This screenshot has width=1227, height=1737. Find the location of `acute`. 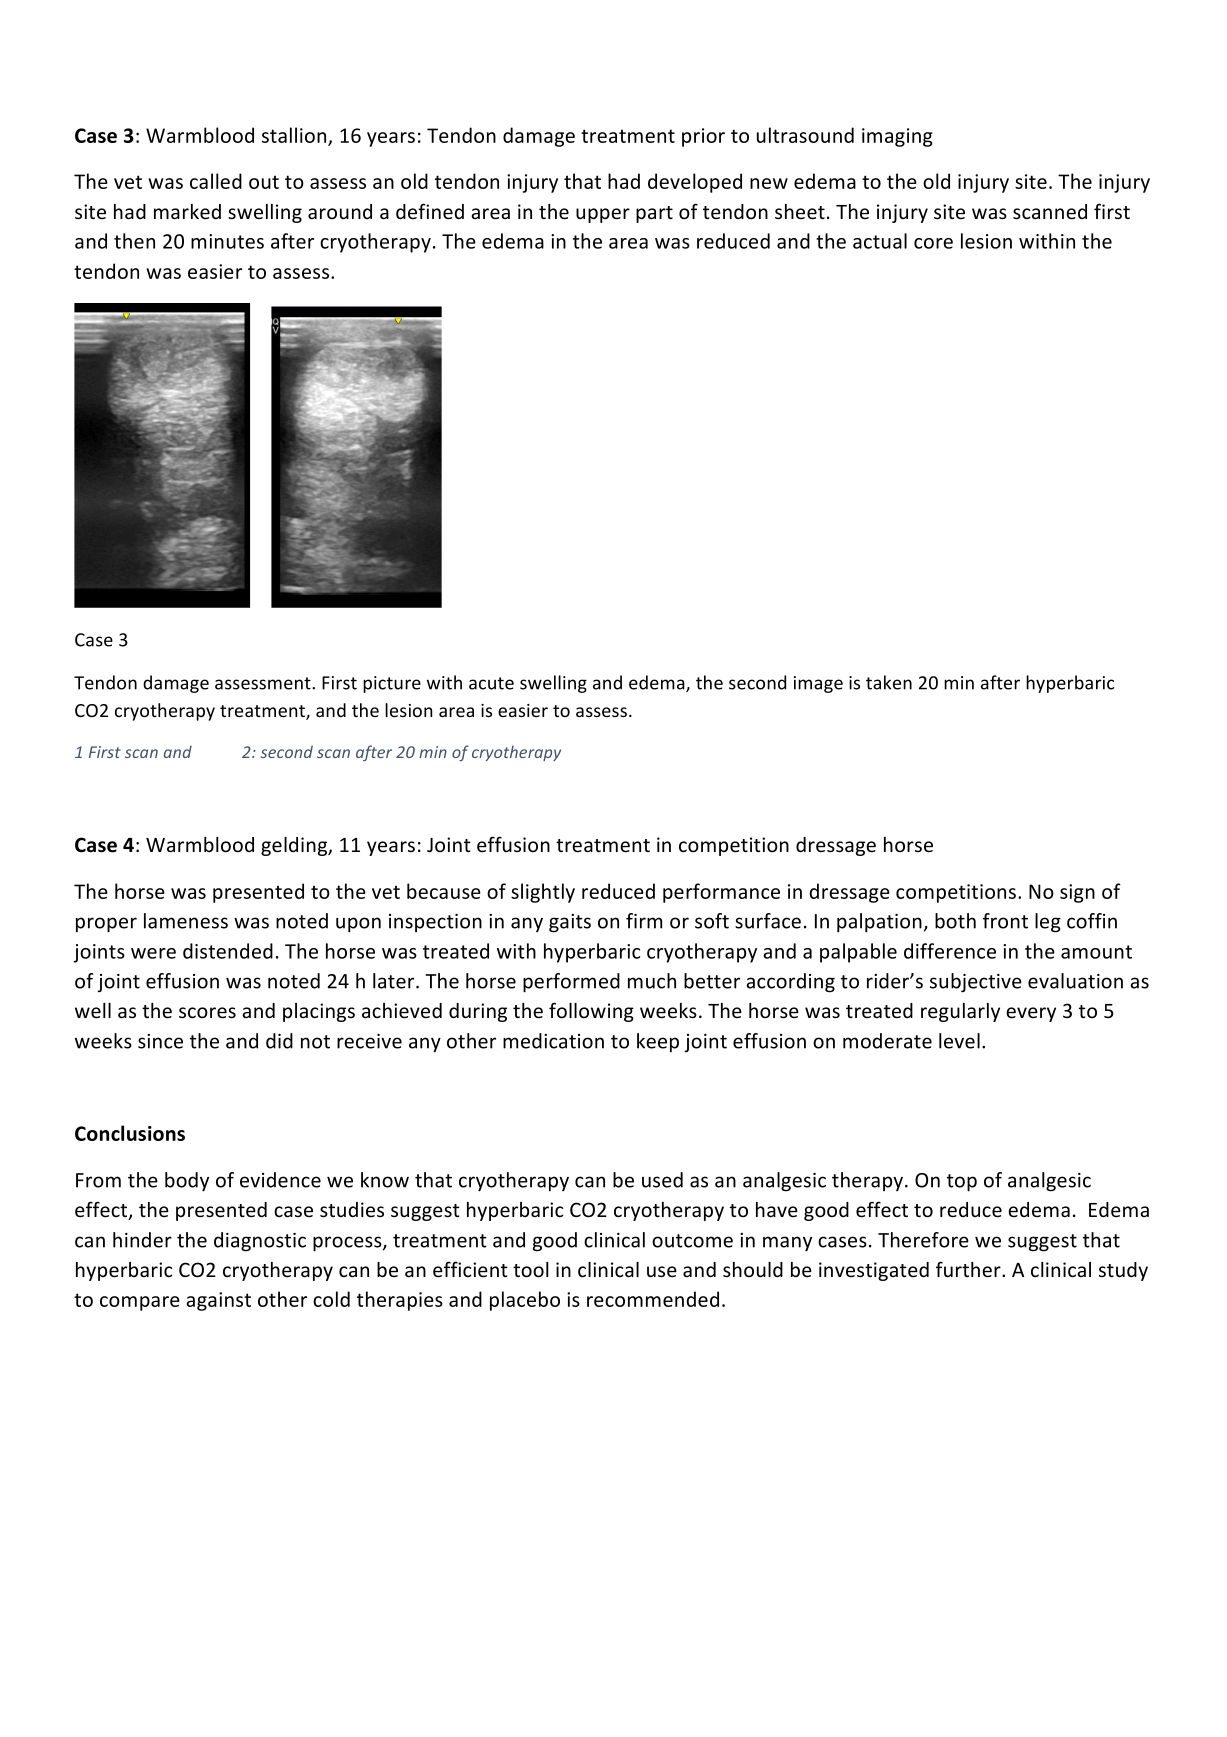

acute is located at coordinates (491, 683).
